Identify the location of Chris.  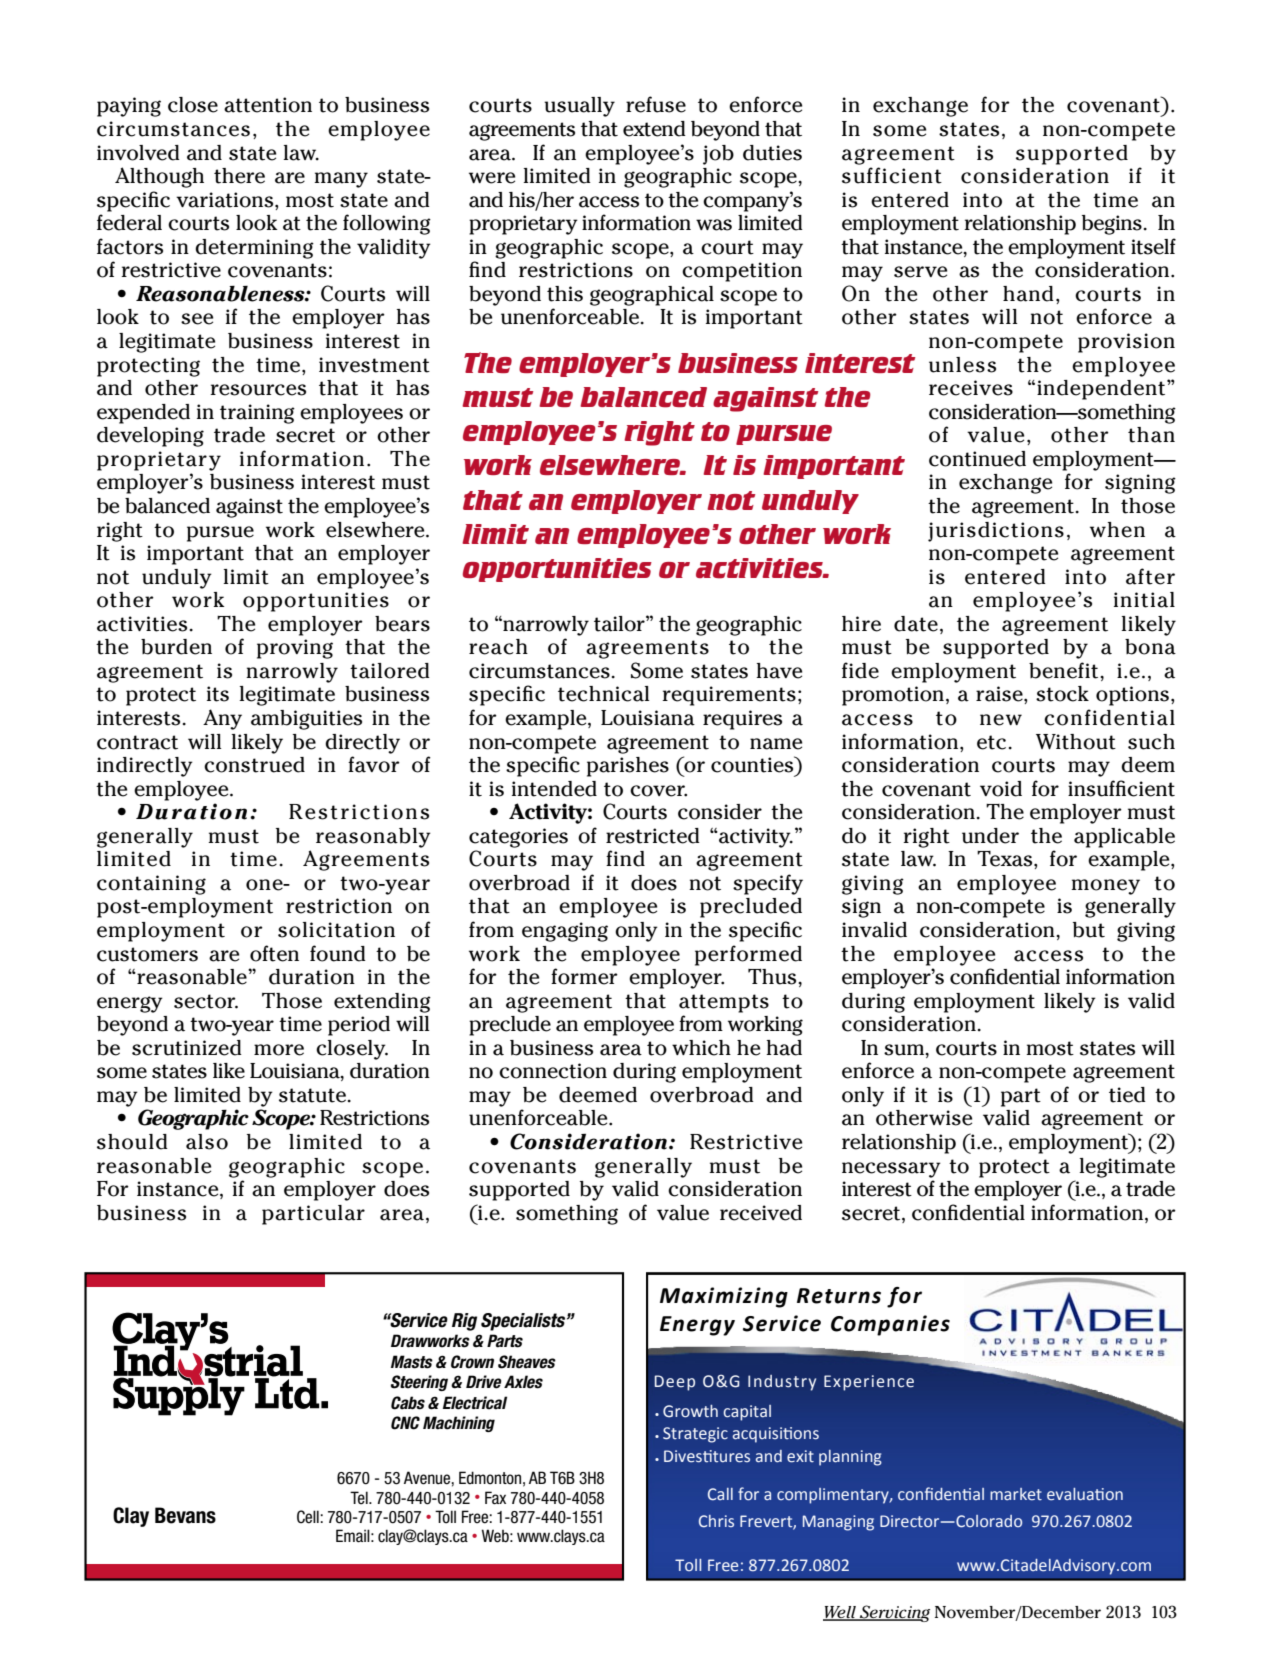
(716, 1521).
